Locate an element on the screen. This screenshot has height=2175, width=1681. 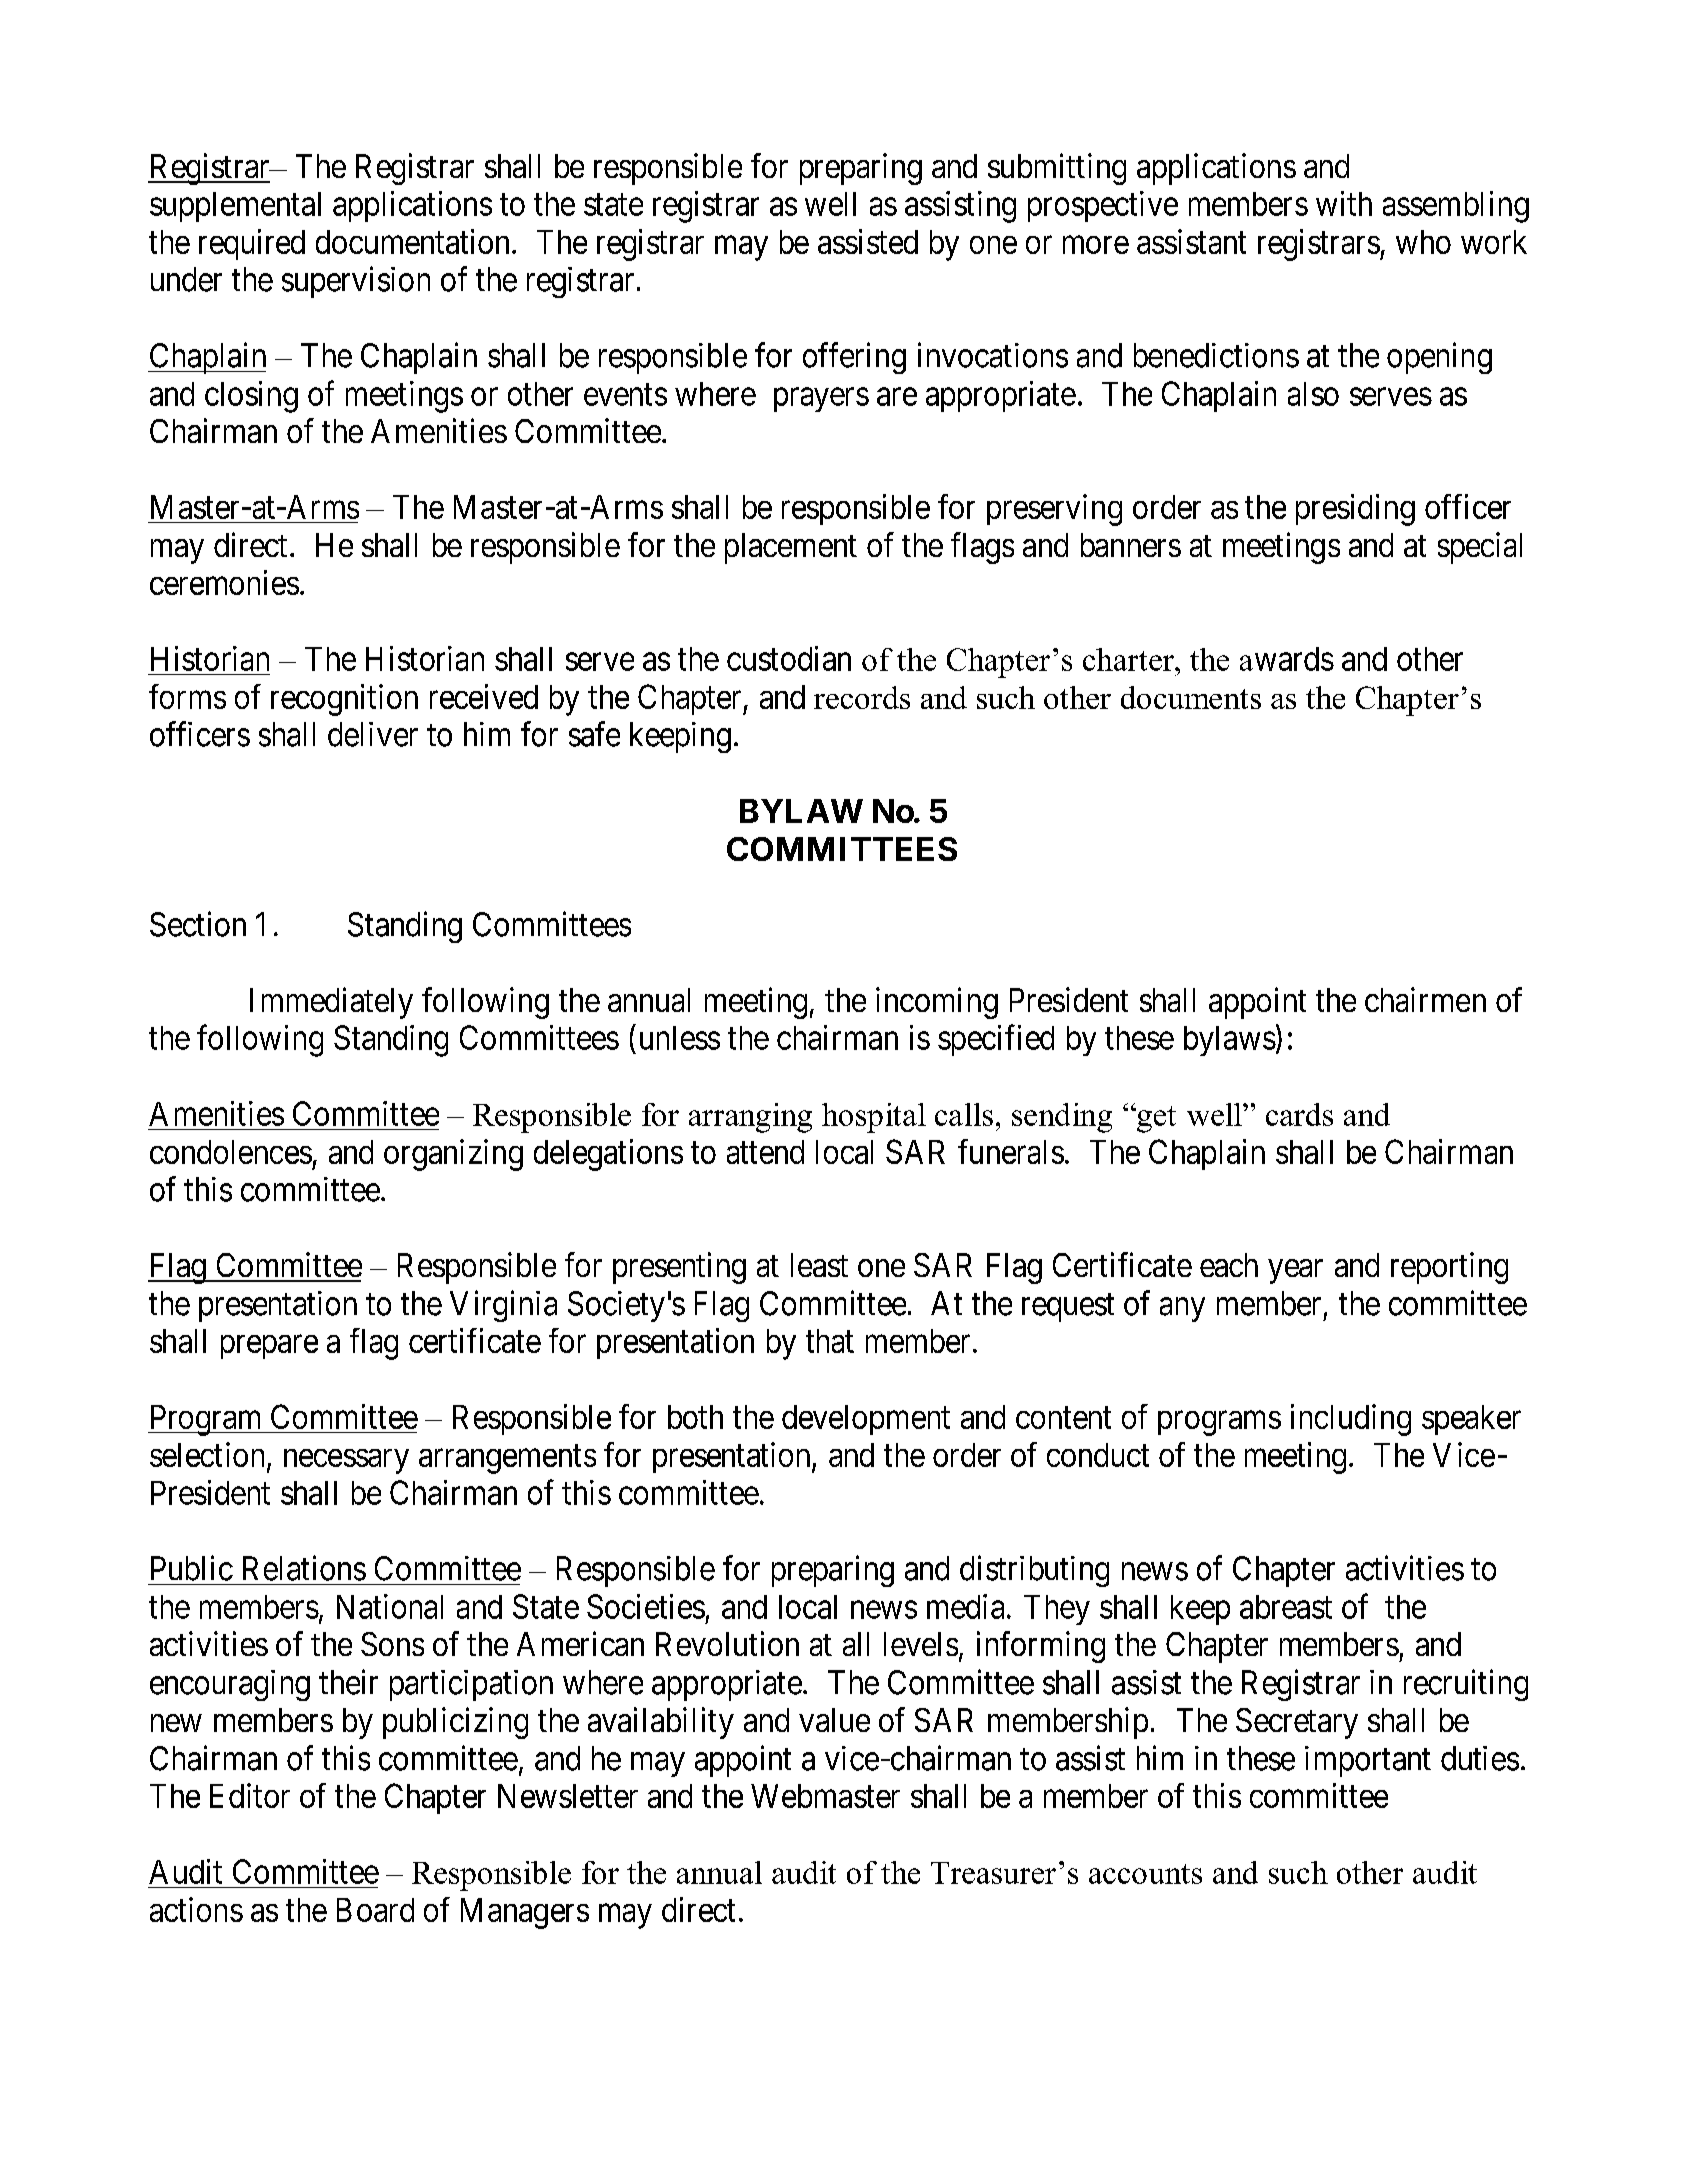
Section is located at coordinates (198, 924).
